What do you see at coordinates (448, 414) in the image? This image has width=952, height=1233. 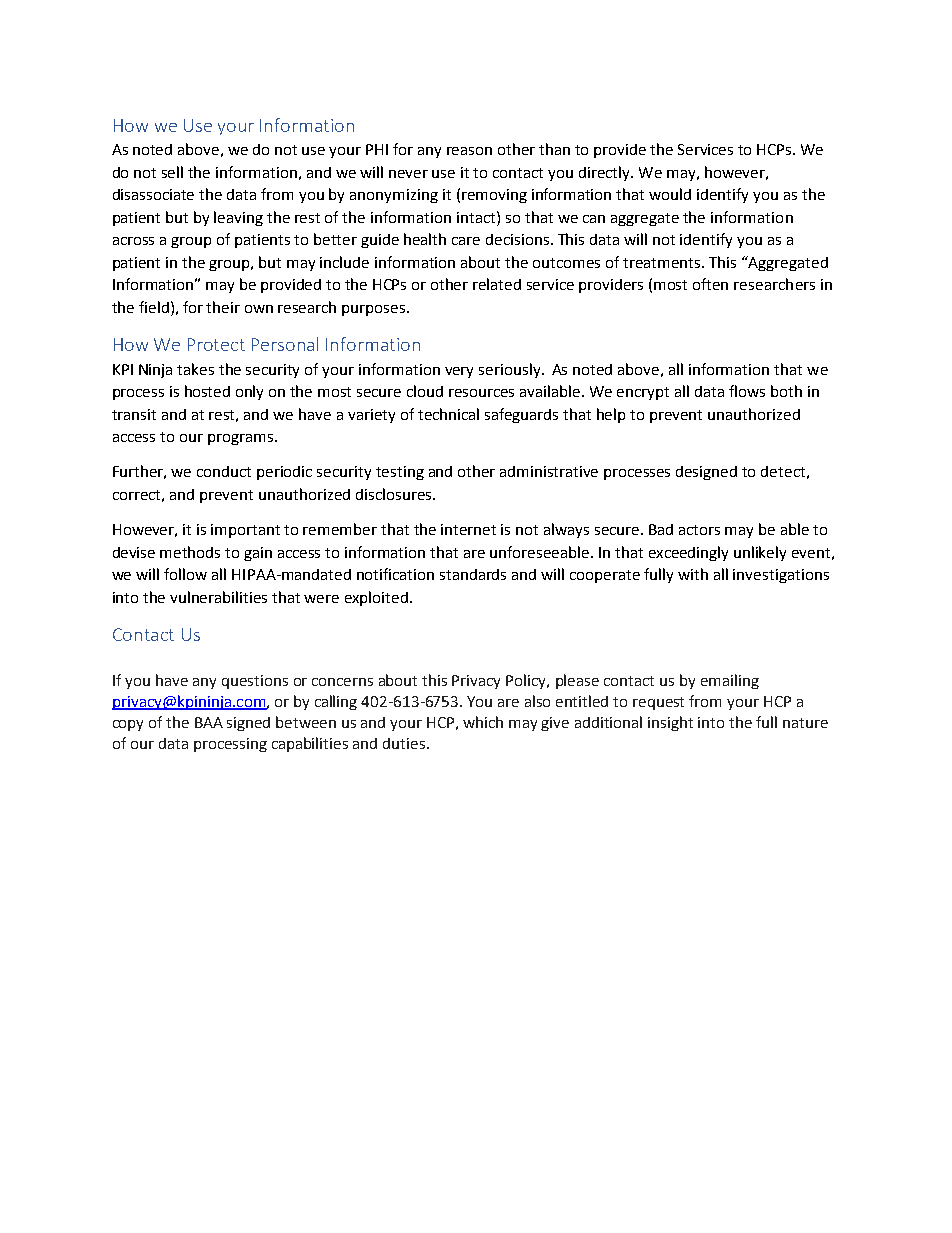 I see `technical` at bounding box center [448, 414].
